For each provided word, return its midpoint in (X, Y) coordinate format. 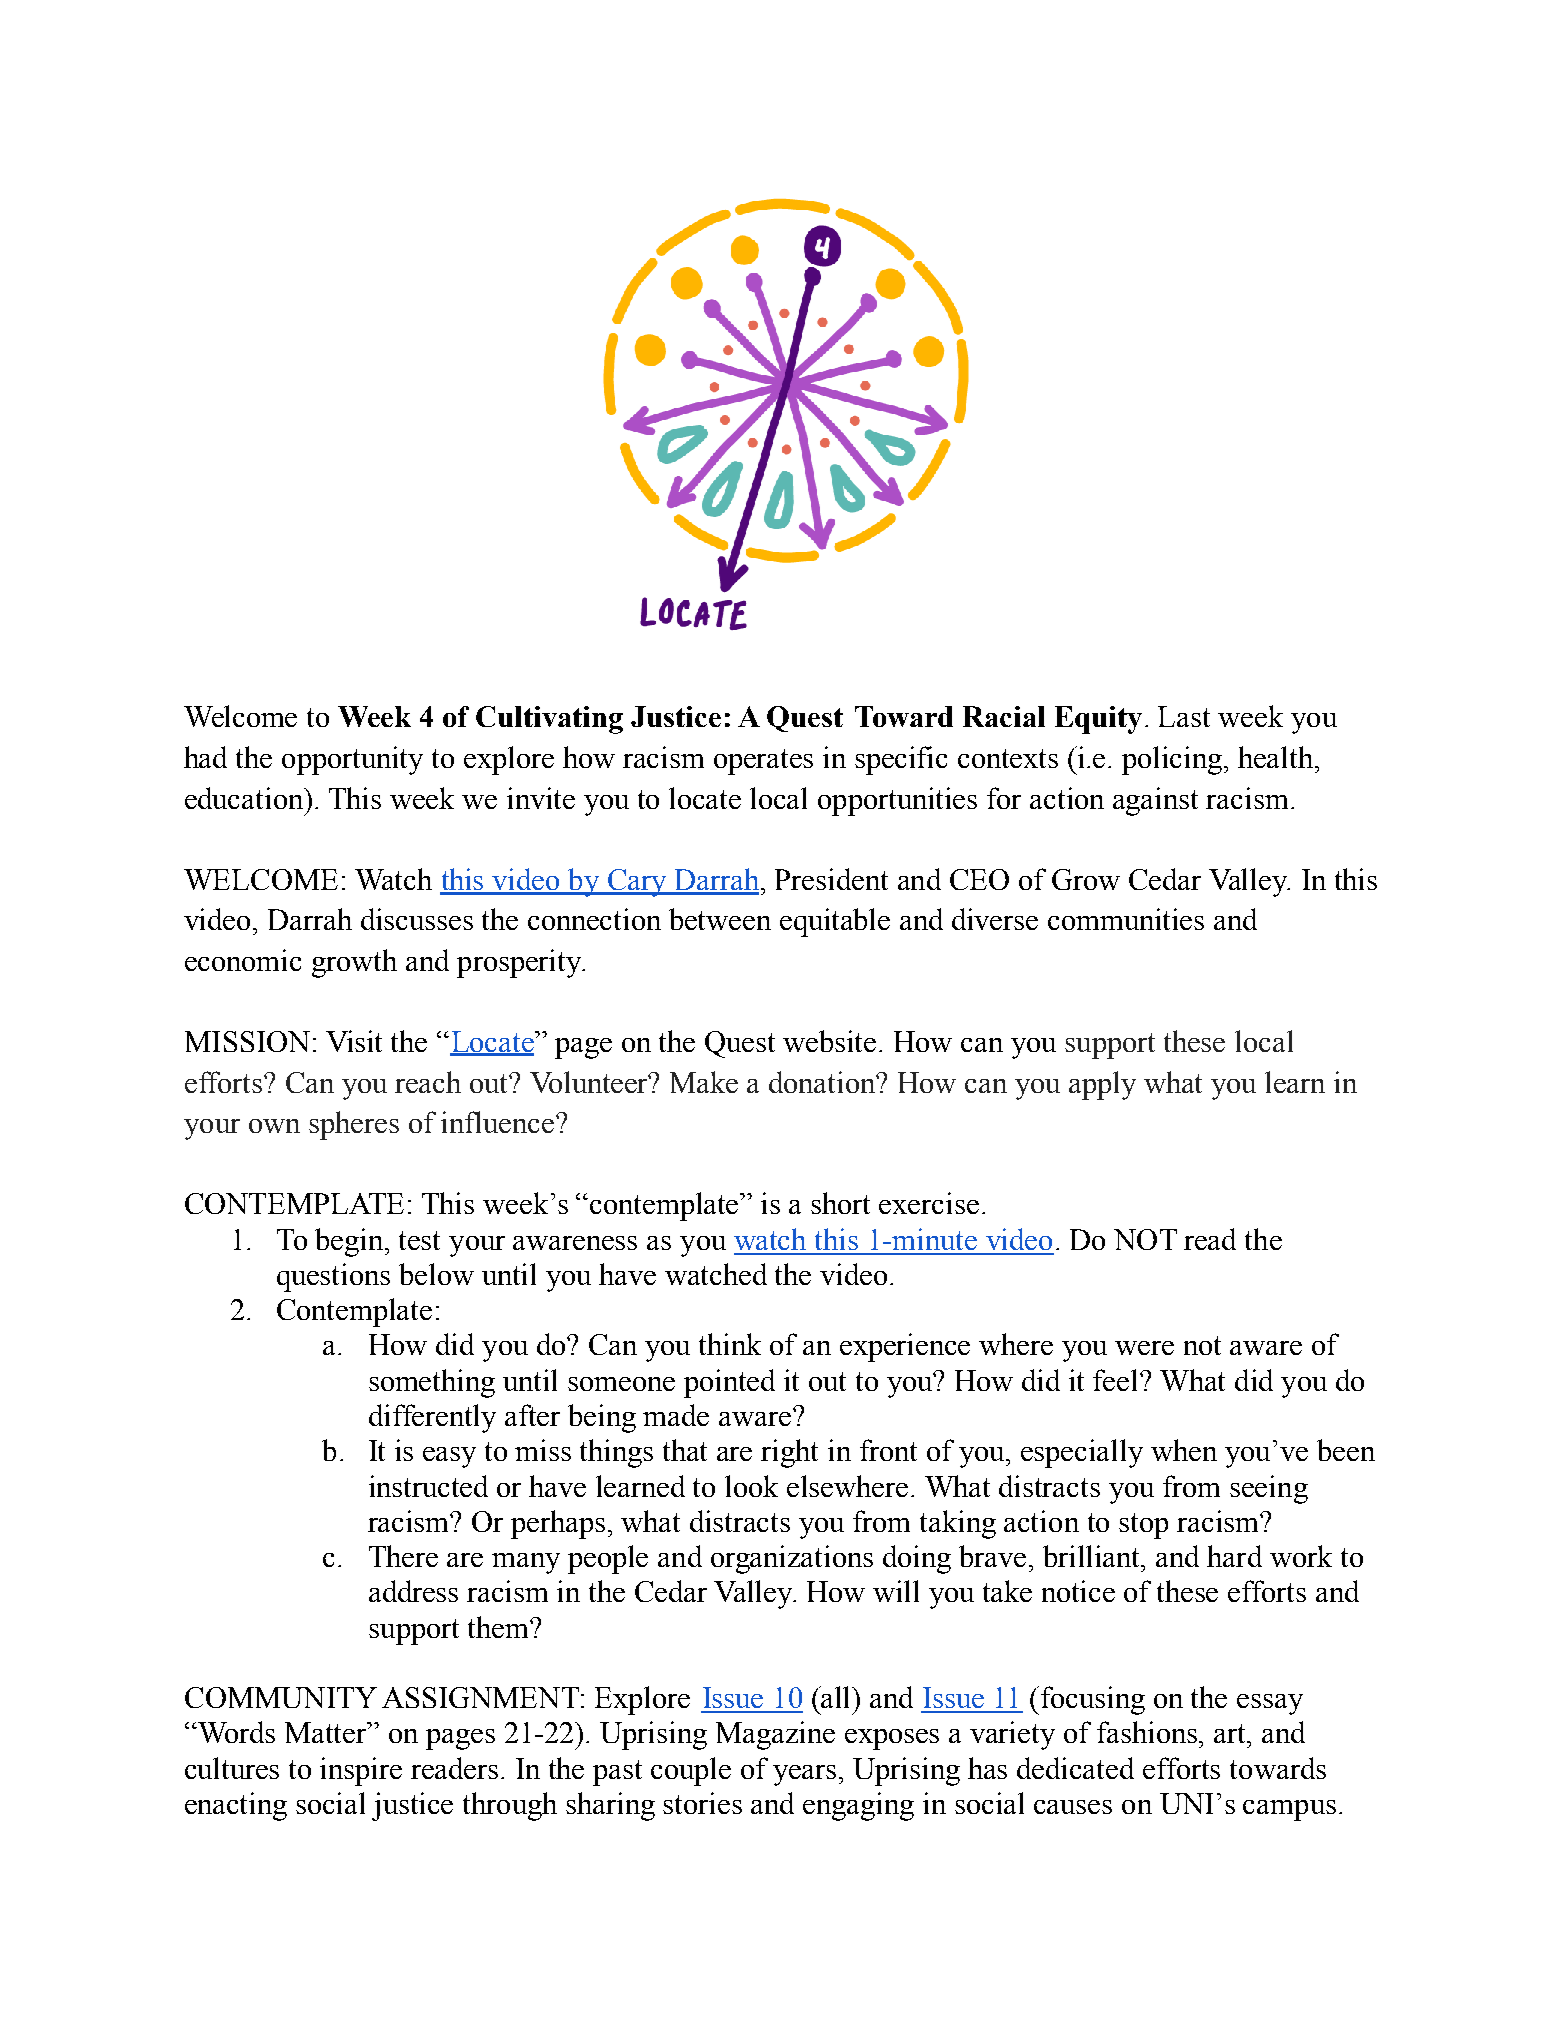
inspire (361, 1771)
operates (763, 762)
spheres (354, 1125)
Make (704, 1082)
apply (1102, 1085)
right (789, 1453)
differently (432, 1418)
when (1184, 1450)
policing (1173, 760)
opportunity (352, 760)
